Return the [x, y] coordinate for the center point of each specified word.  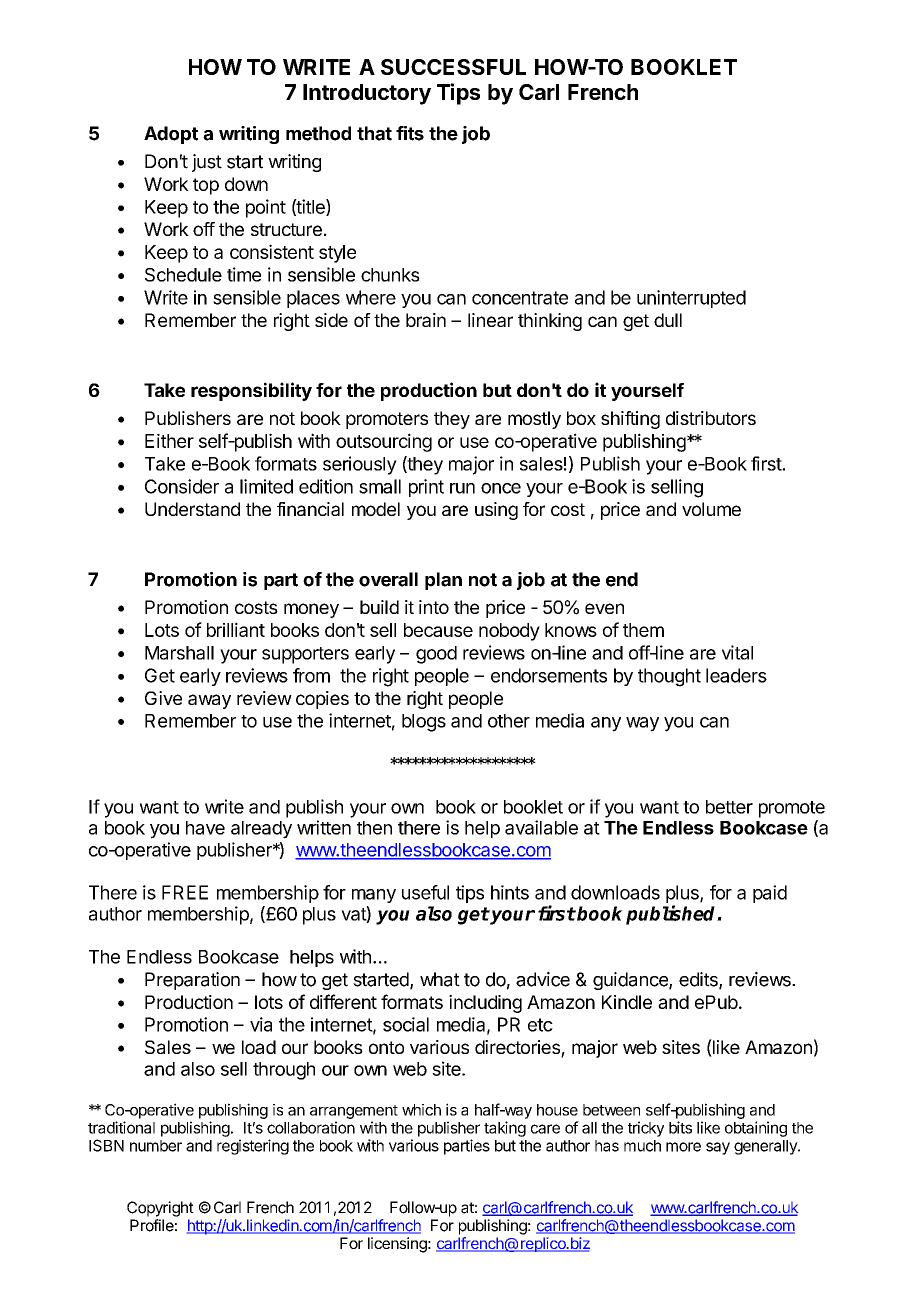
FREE [185, 892]
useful [425, 892]
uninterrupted [691, 299]
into [434, 607]
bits [680, 1127]
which [421, 1110]
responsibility [251, 391]
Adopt [171, 135]
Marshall [179, 653]
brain [426, 320]
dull [668, 320]
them [643, 630]
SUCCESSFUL [453, 67]
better [729, 807]
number [156, 1146]
